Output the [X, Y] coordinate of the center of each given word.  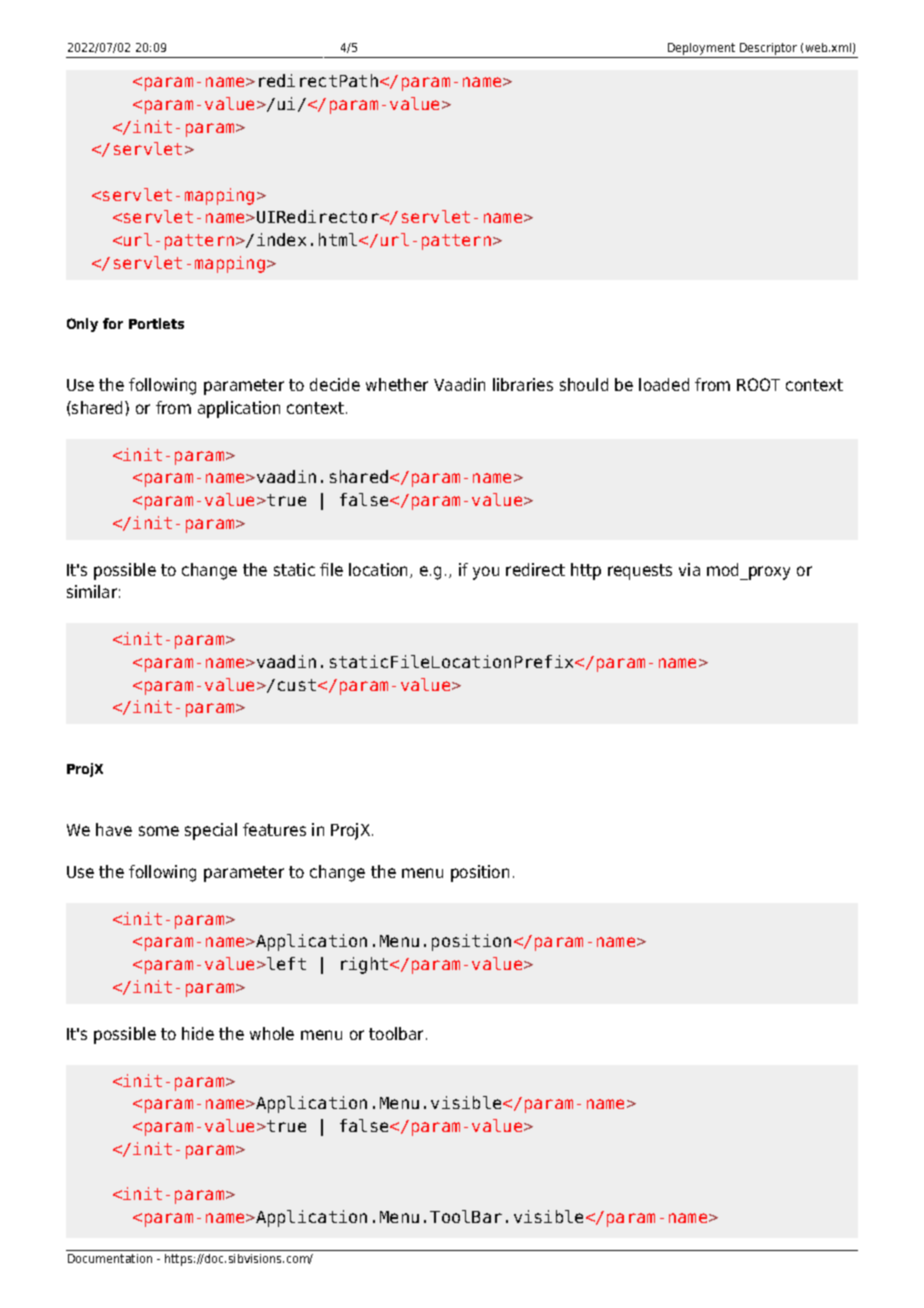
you [486, 573]
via [689, 569]
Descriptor [769, 50]
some [159, 831]
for [113, 323]
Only [82, 325]
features [274, 829]
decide [335, 384]
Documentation [110, 1258]
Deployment [702, 50]
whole [272, 1033]
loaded [664, 384]
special [211, 831]
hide [198, 1033]
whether [397, 384]
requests [640, 572]
